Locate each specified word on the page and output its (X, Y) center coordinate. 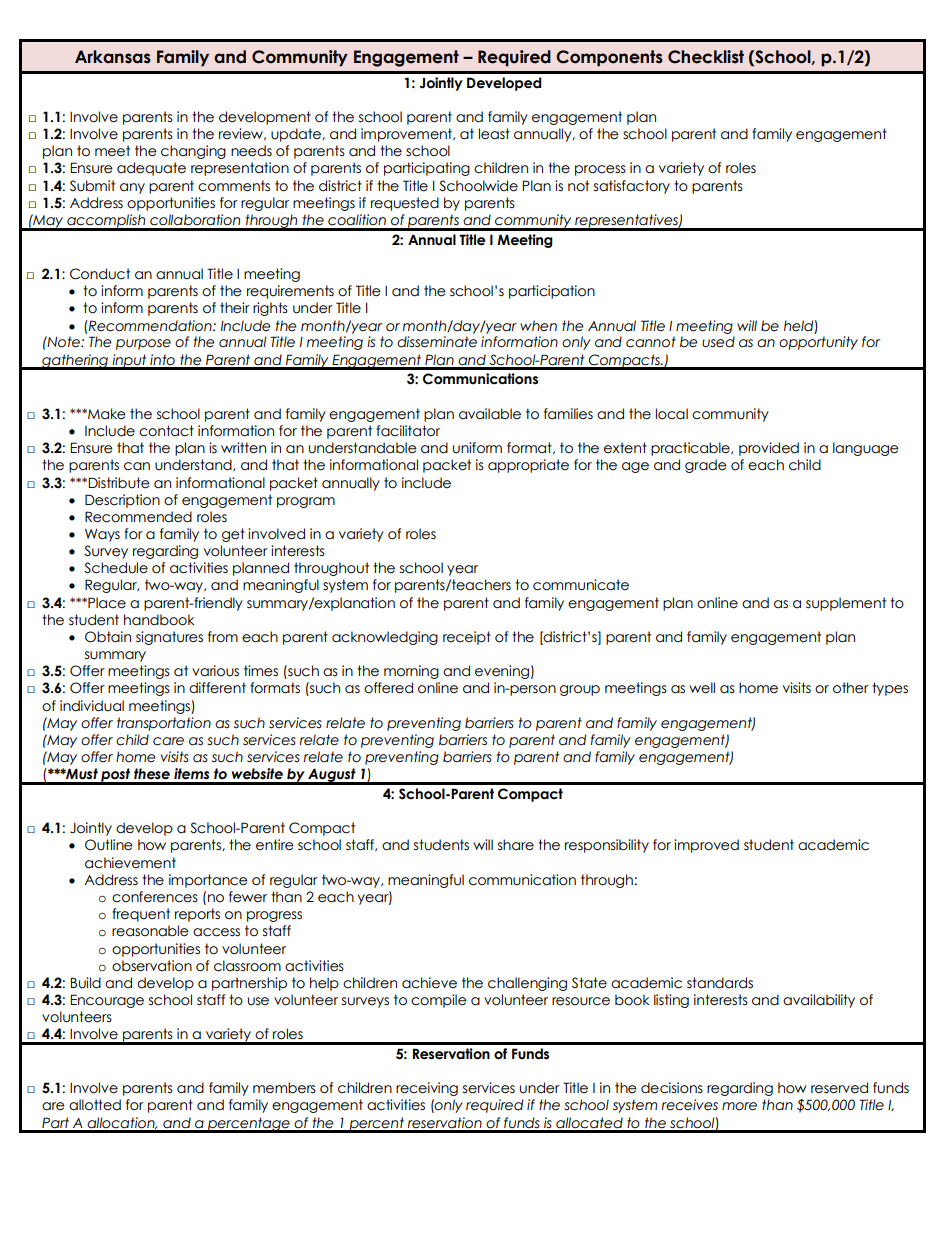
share (516, 845)
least (494, 134)
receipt (467, 638)
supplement (846, 604)
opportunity (818, 343)
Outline (109, 845)
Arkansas (113, 57)
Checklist (706, 57)
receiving (427, 1089)
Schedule (116, 568)
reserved (839, 1088)
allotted (95, 1105)
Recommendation (150, 326)
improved (706, 846)
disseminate (437, 342)
